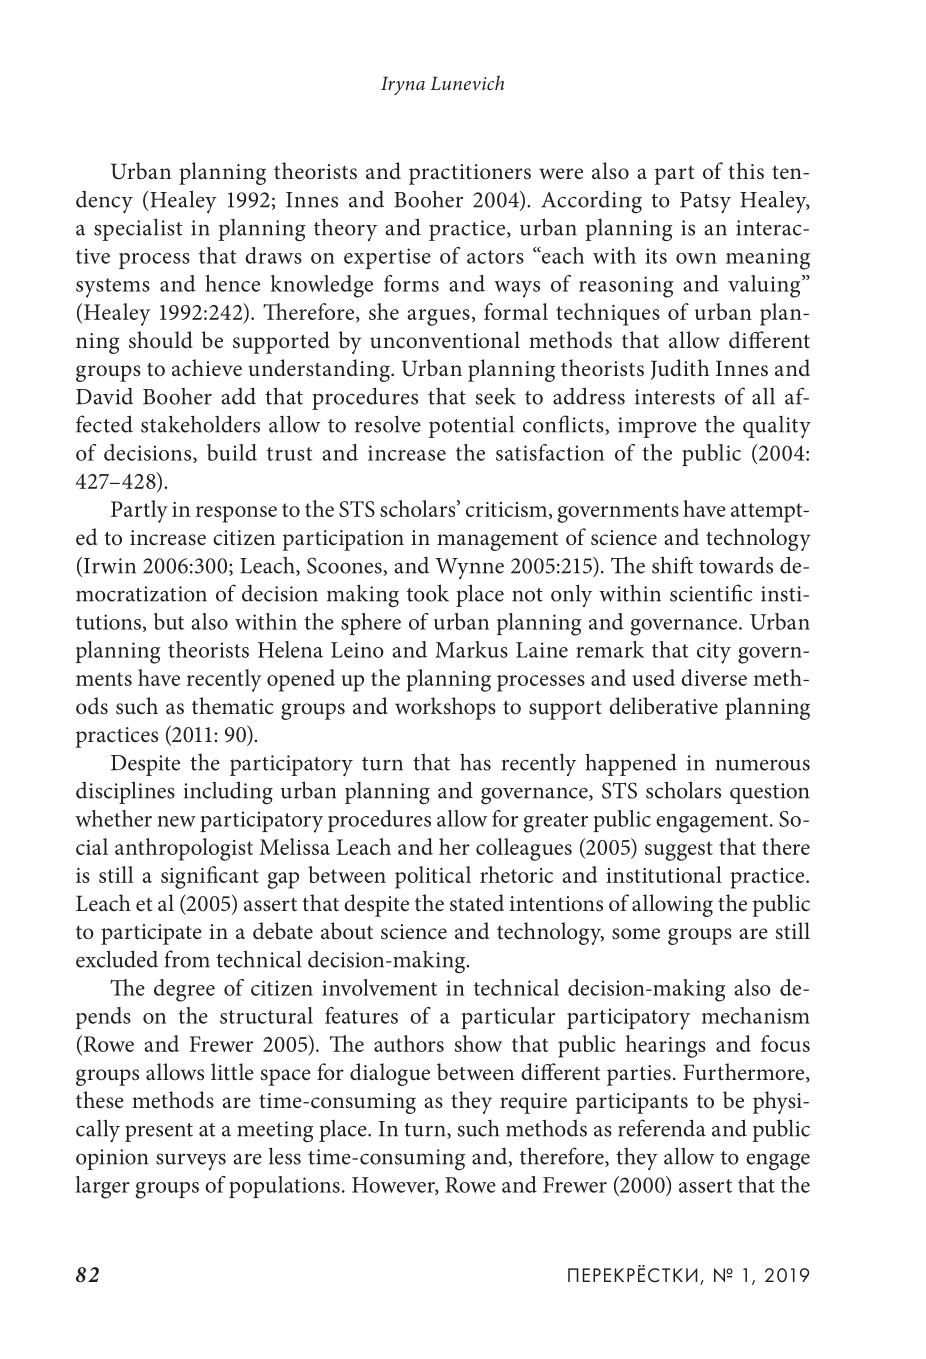 The image size is (926, 1359). What do you see at coordinates (191, 1161) in the document?
I see `surveys` at bounding box center [191, 1161].
